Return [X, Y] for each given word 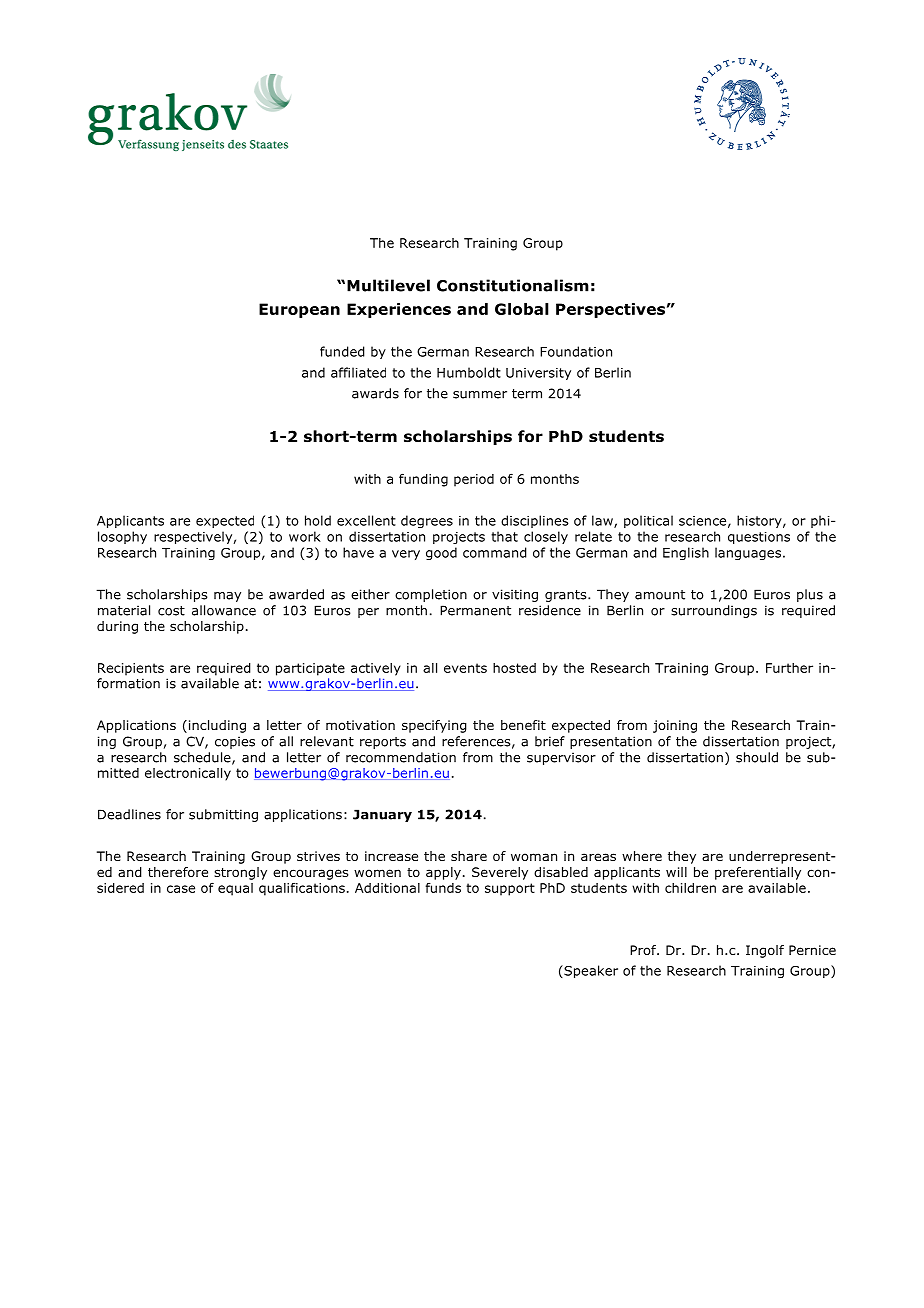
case [181, 889]
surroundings [714, 611]
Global [522, 309]
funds [443, 888]
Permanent [475, 610]
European [299, 310]
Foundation [576, 351]
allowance [224, 610]
